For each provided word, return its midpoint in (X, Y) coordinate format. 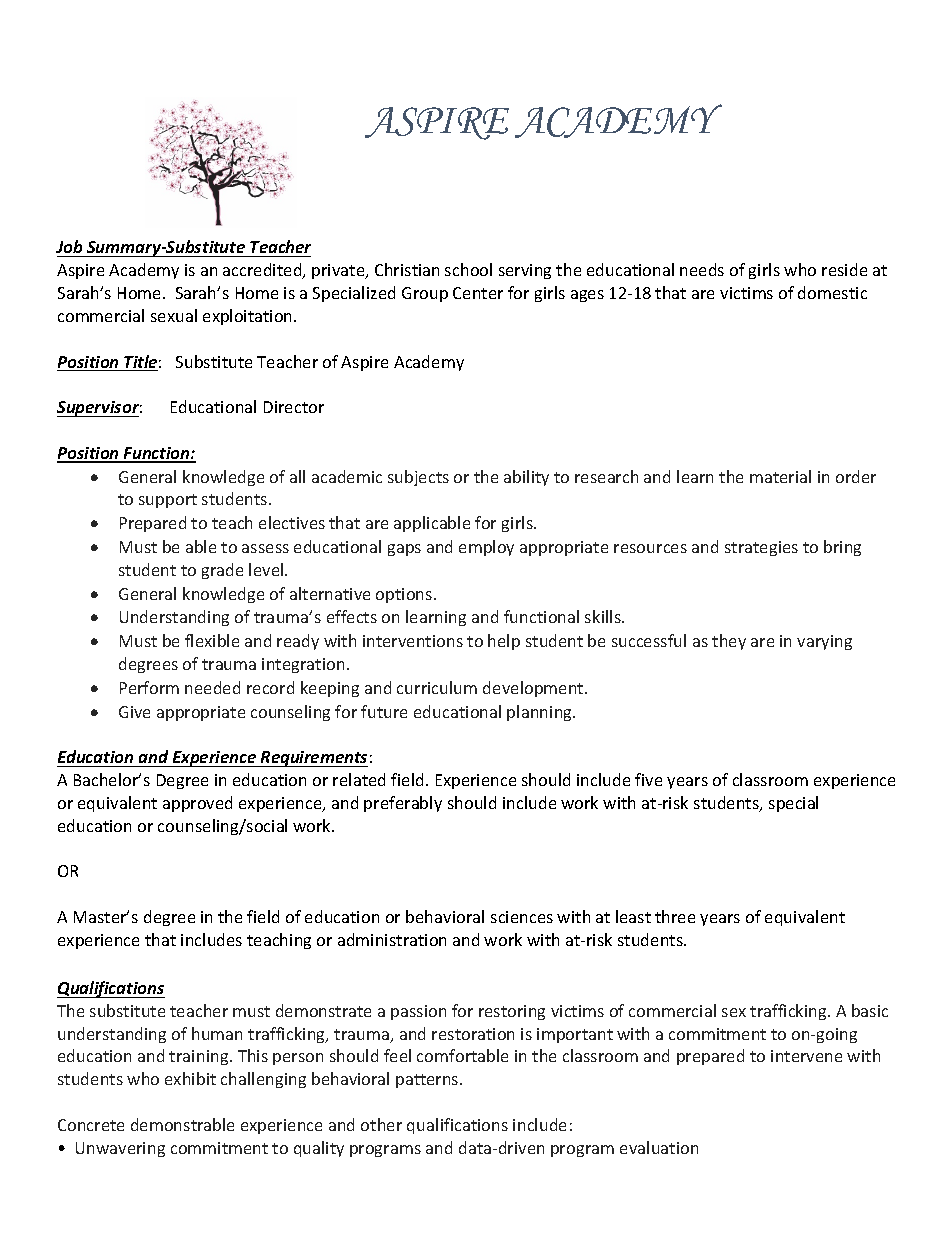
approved (197, 804)
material (780, 476)
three (675, 916)
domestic (832, 292)
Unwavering (120, 1149)
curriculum (437, 687)
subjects (418, 478)
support (168, 501)
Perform (149, 687)
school (468, 269)
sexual (174, 315)
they (729, 642)
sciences (522, 917)
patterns (428, 1081)
